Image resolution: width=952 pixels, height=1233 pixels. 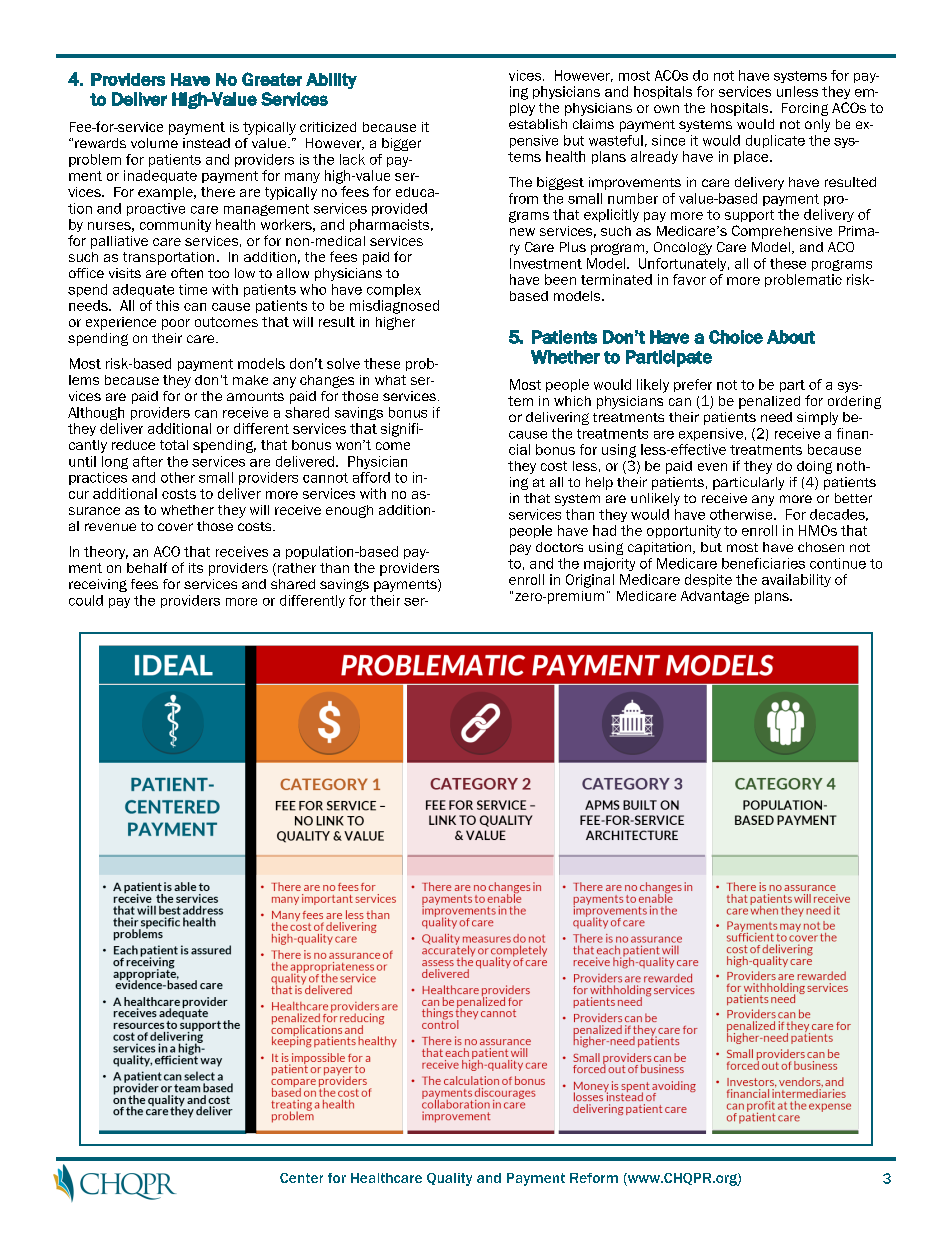 I want to click on Original, so click(x=590, y=581).
